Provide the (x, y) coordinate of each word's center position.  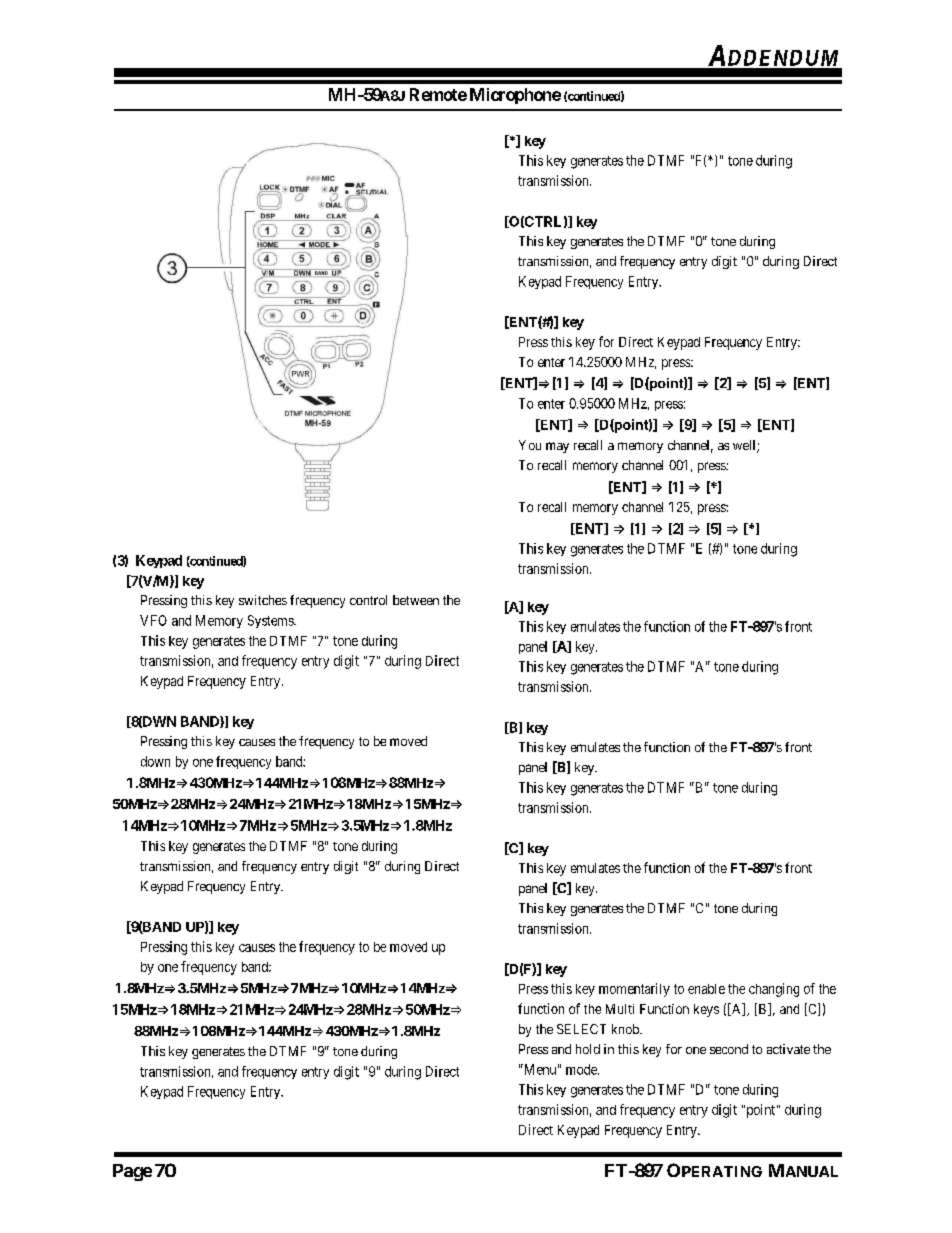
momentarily (634, 990)
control (368, 600)
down (155, 761)
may (557, 447)
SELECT (581, 1029)
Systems (271, 621)
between (416, 600)
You (530, 445)
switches (263, 600)
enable (706, 989)
